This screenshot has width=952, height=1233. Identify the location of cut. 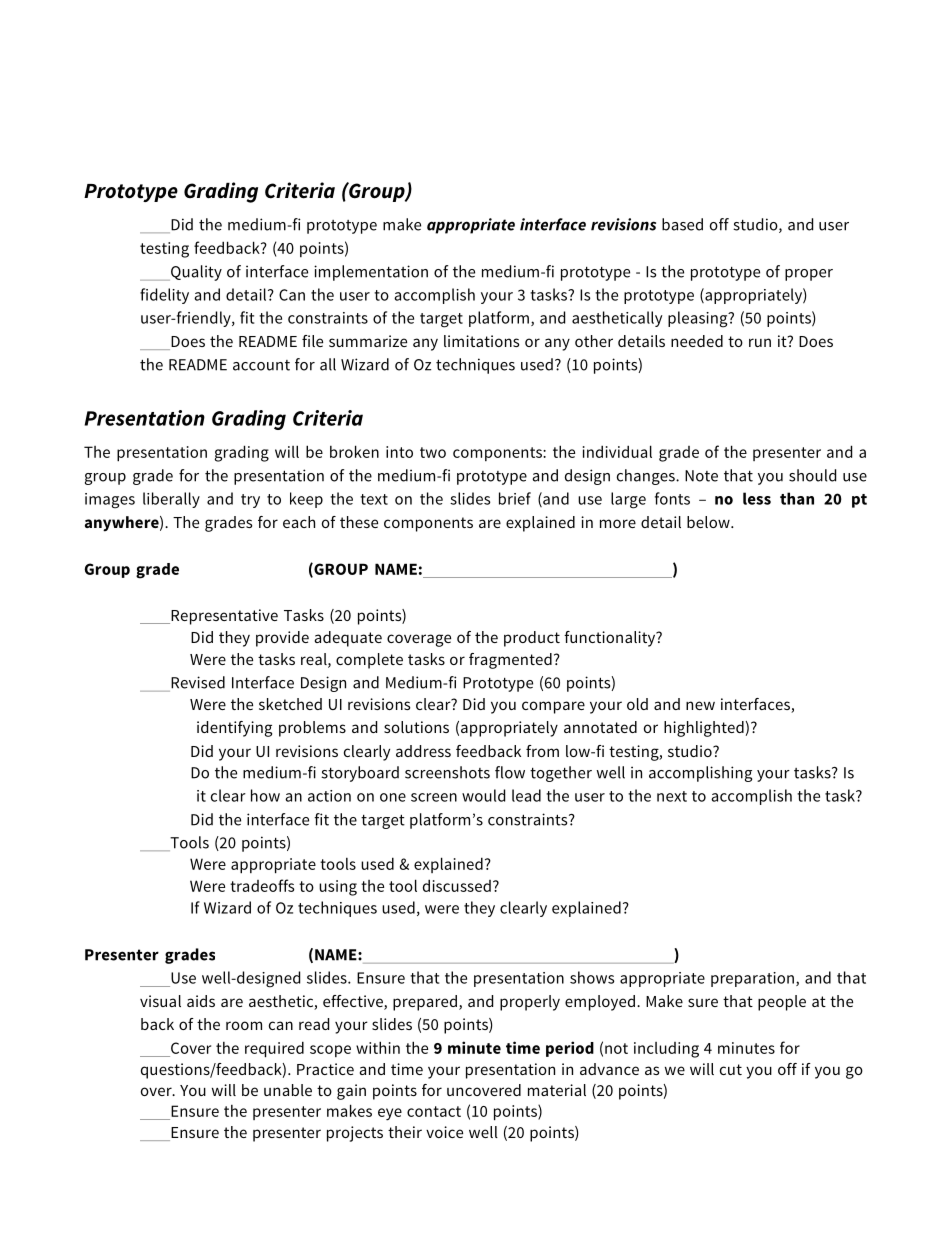
(731, 1069).
